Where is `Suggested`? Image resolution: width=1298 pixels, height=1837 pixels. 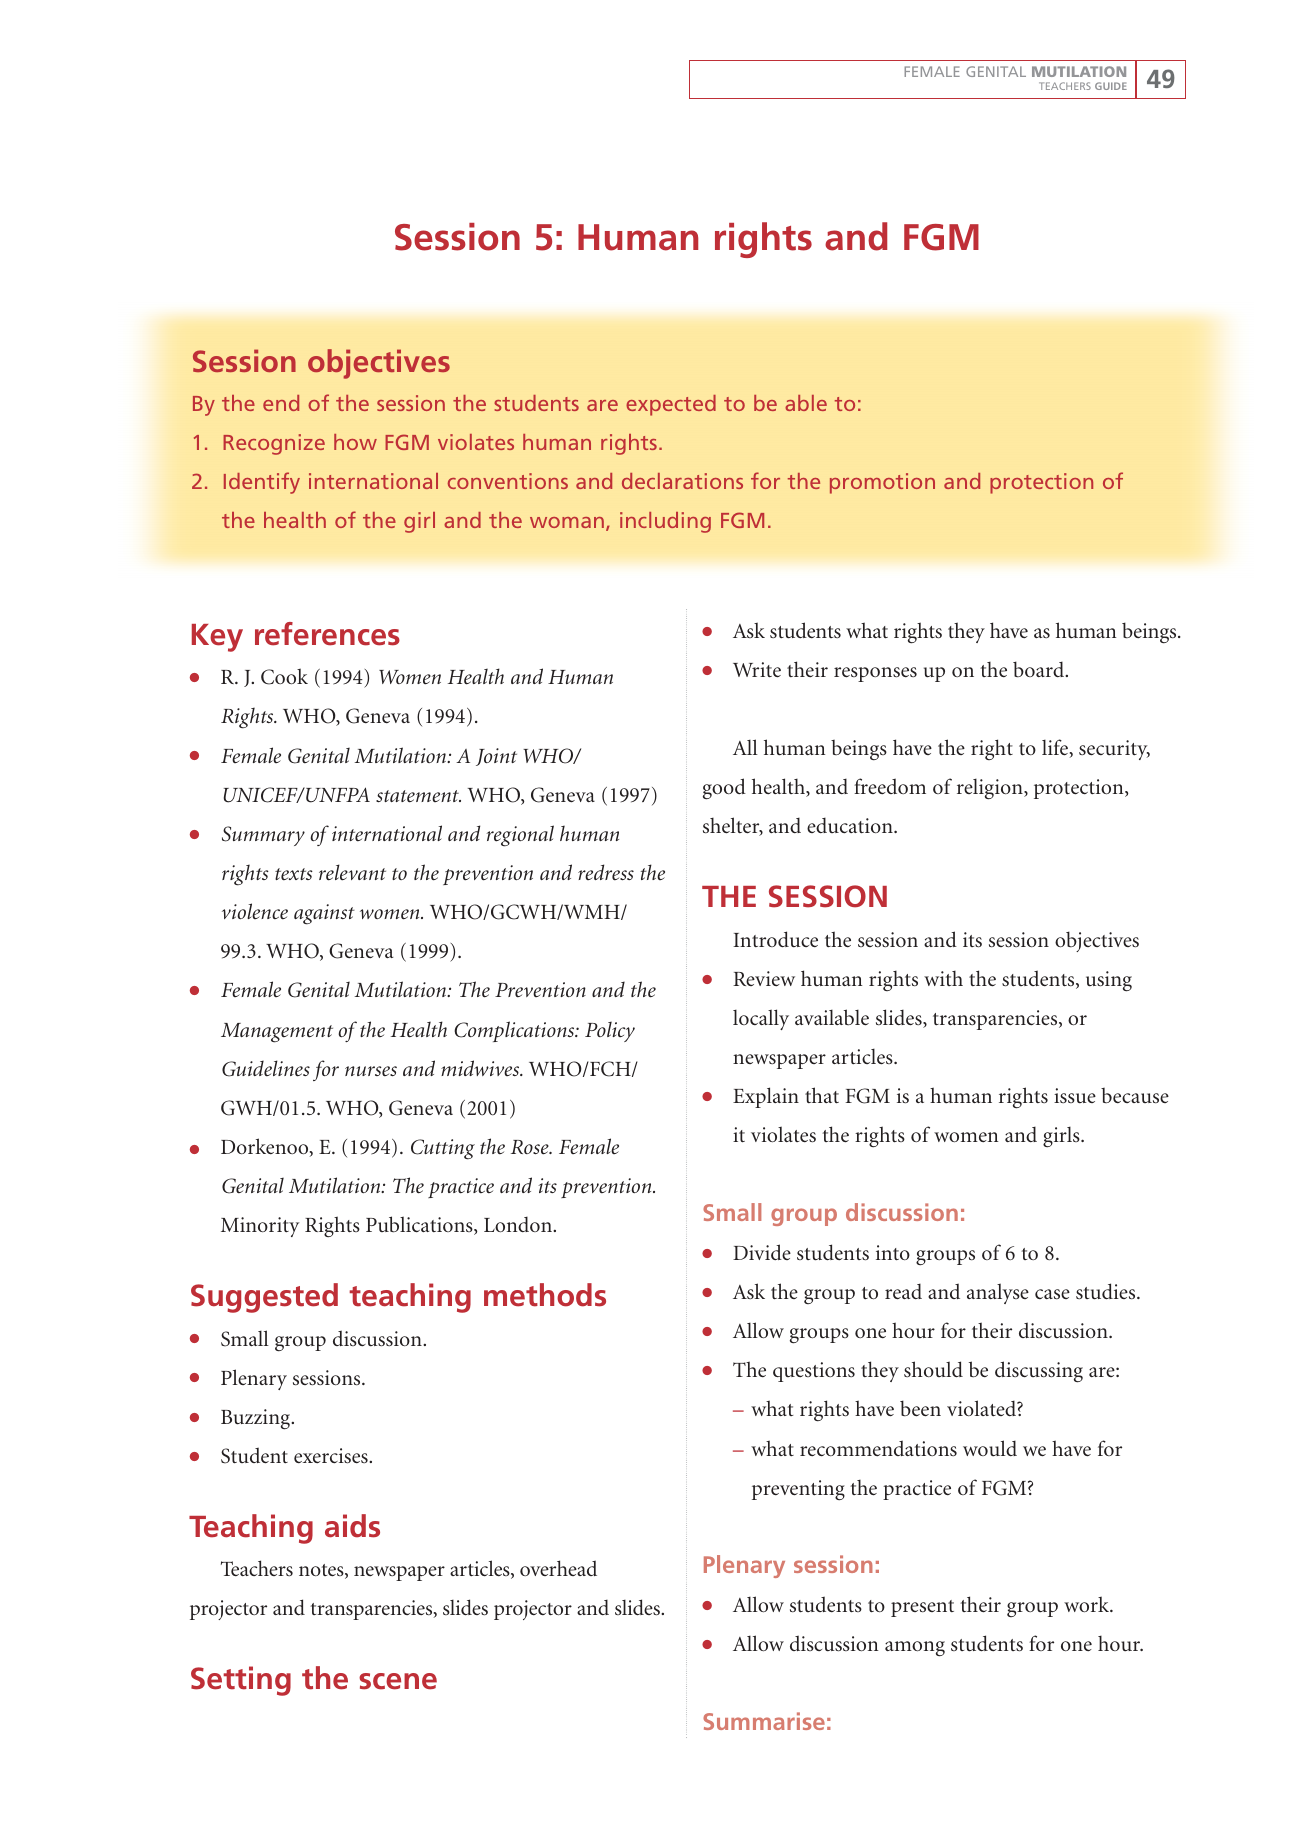
Suggested is located at coordinates (264, 1298).
